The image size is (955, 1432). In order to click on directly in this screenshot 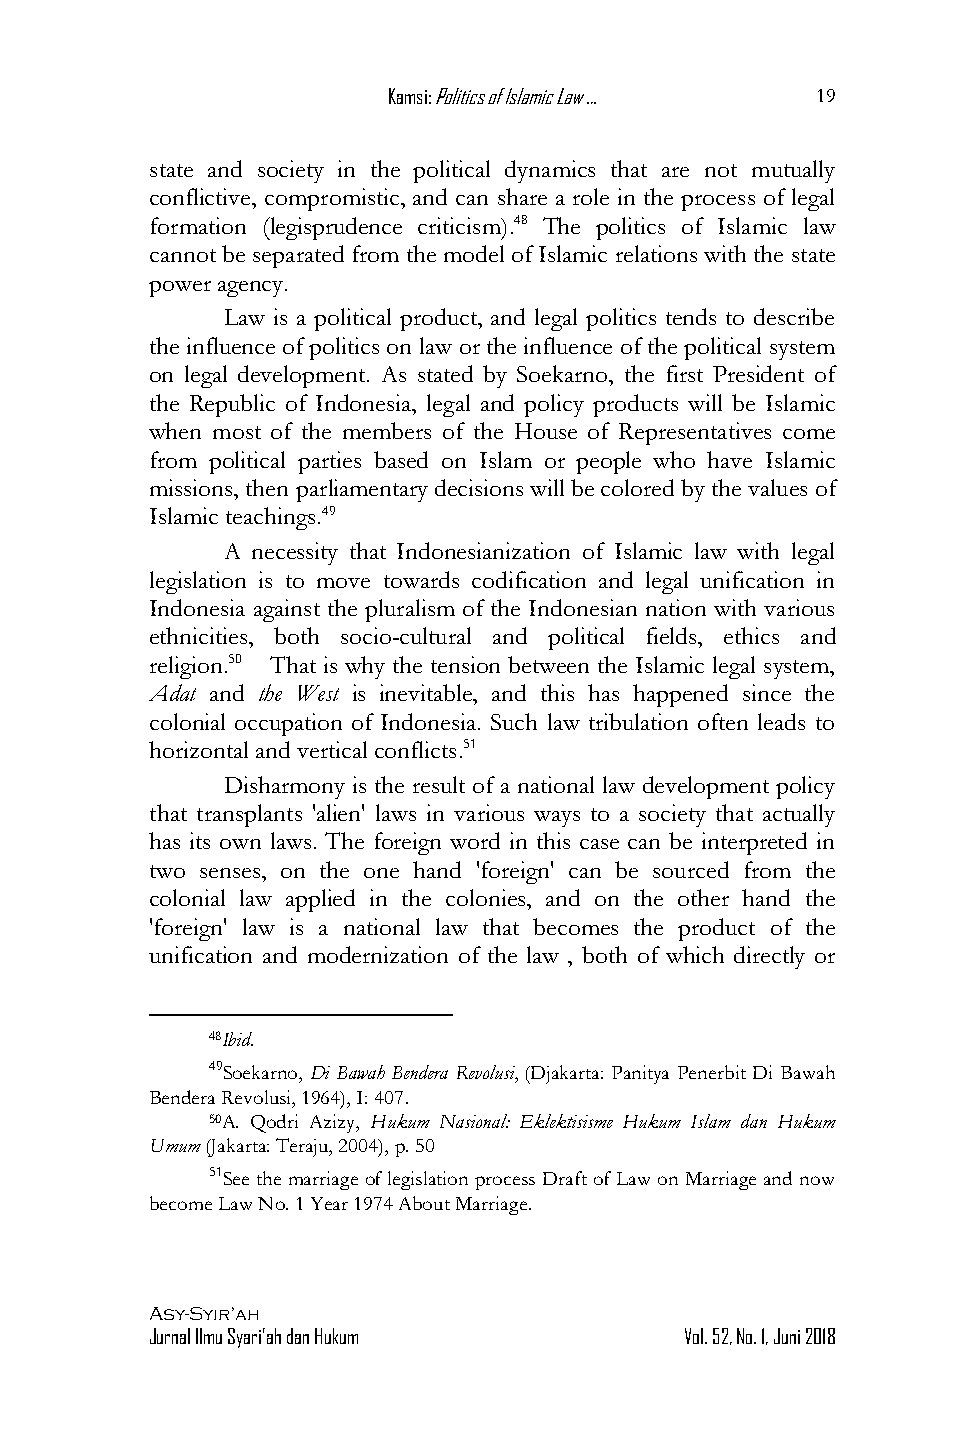, I will do `click(769, 957)`.
